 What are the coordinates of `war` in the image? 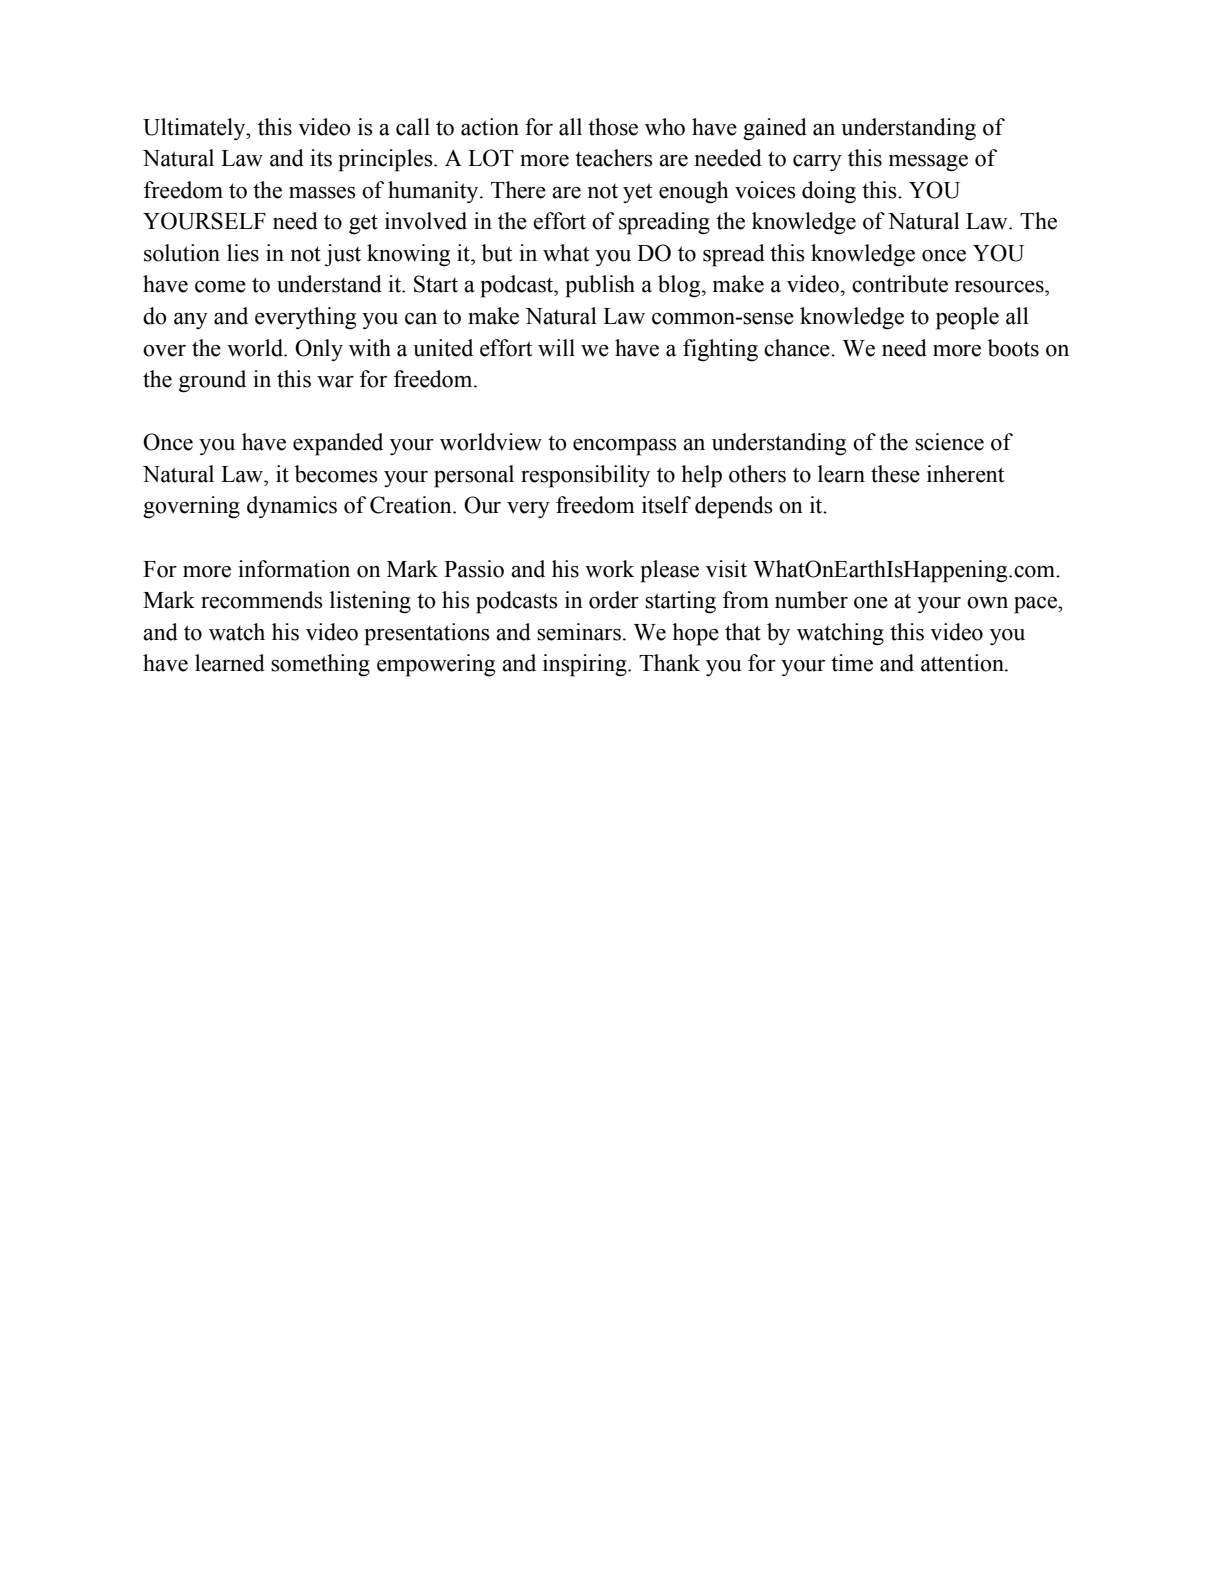 It's located at (335, 382).
